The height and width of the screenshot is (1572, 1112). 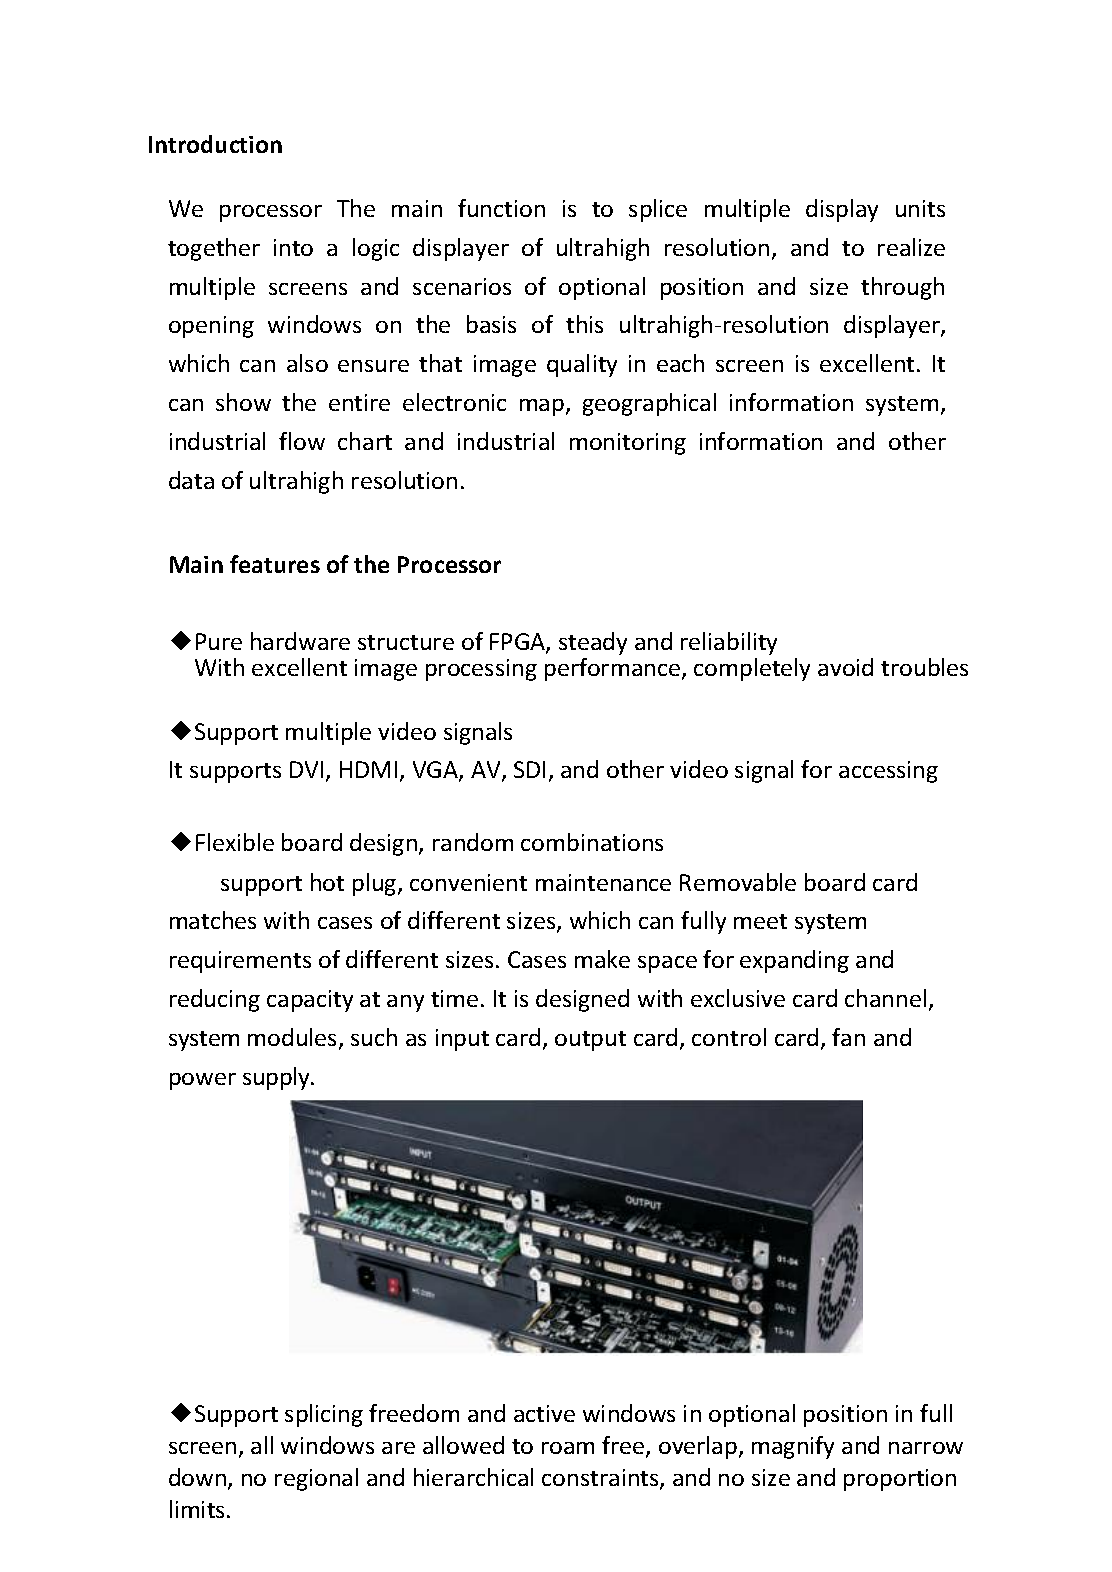 I want to click on fan, so click(x=848, y=1037).
